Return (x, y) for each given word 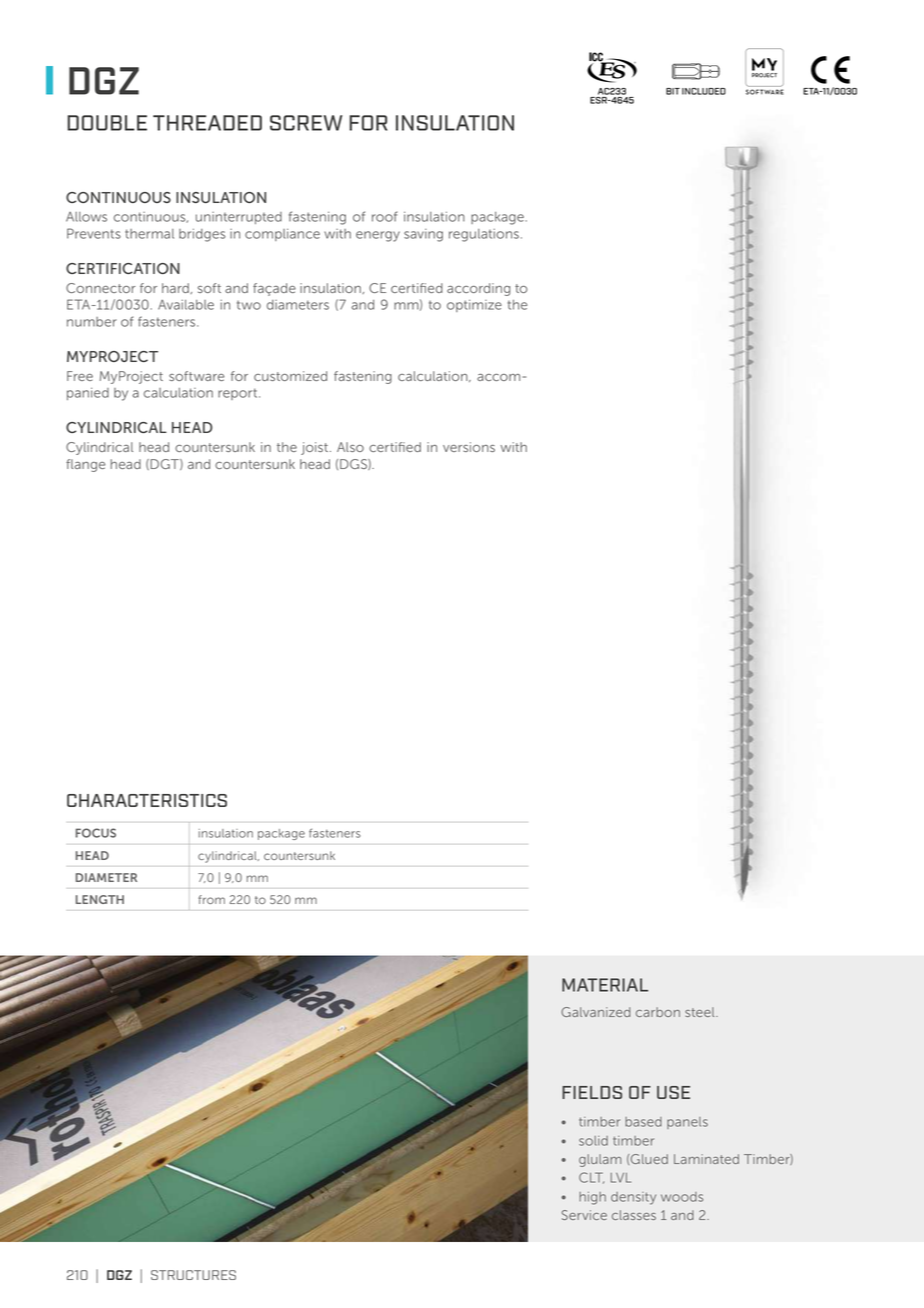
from (211, 899)
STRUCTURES (193, 1275)
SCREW (306, 123)
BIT (673, 91)
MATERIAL (605, 985)
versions (469, 447)
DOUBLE (107, 123)
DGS (354, 464)
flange (85, 465)
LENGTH (100, 899)
